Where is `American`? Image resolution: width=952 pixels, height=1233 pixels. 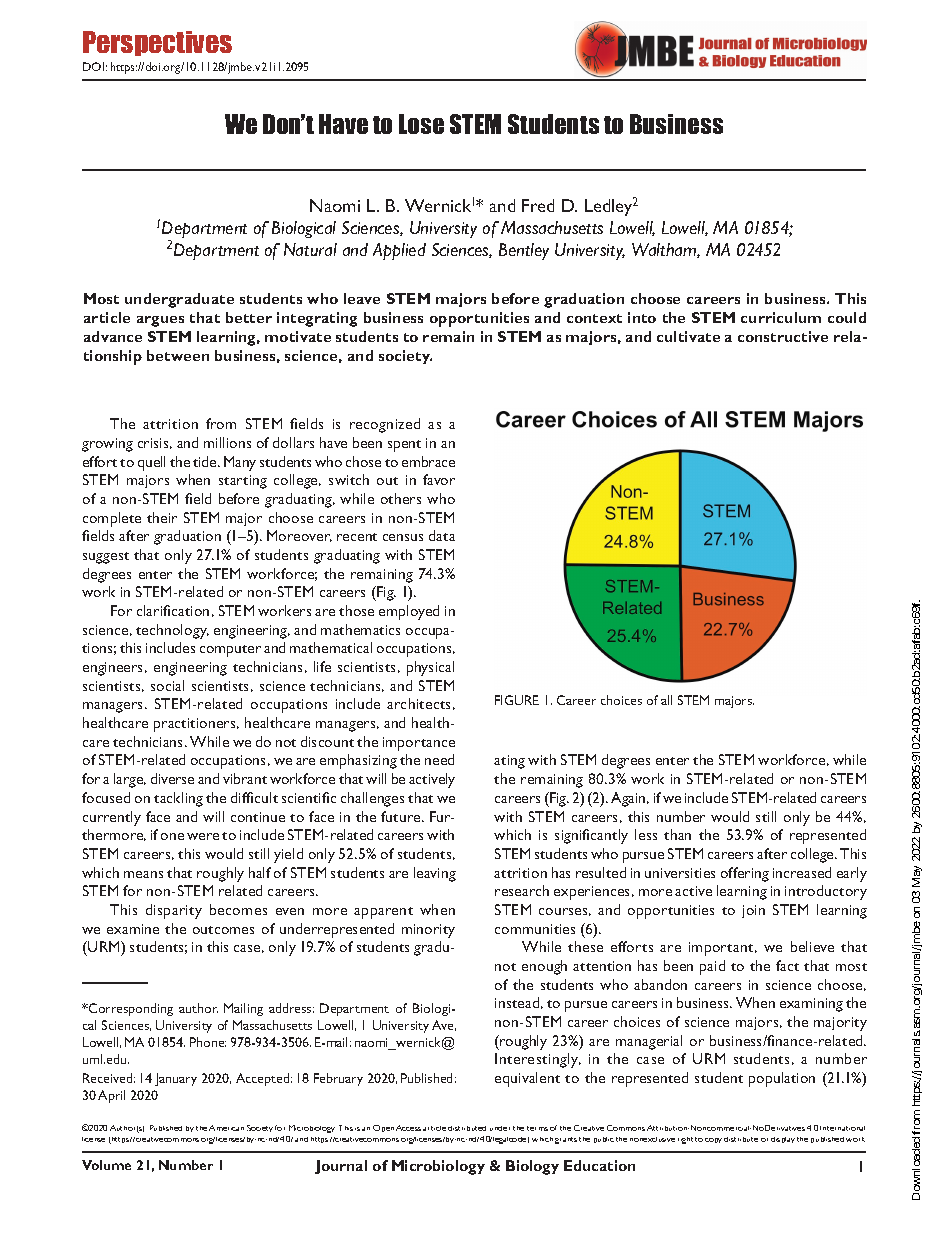 American is located at coordinates (226, 1128).
